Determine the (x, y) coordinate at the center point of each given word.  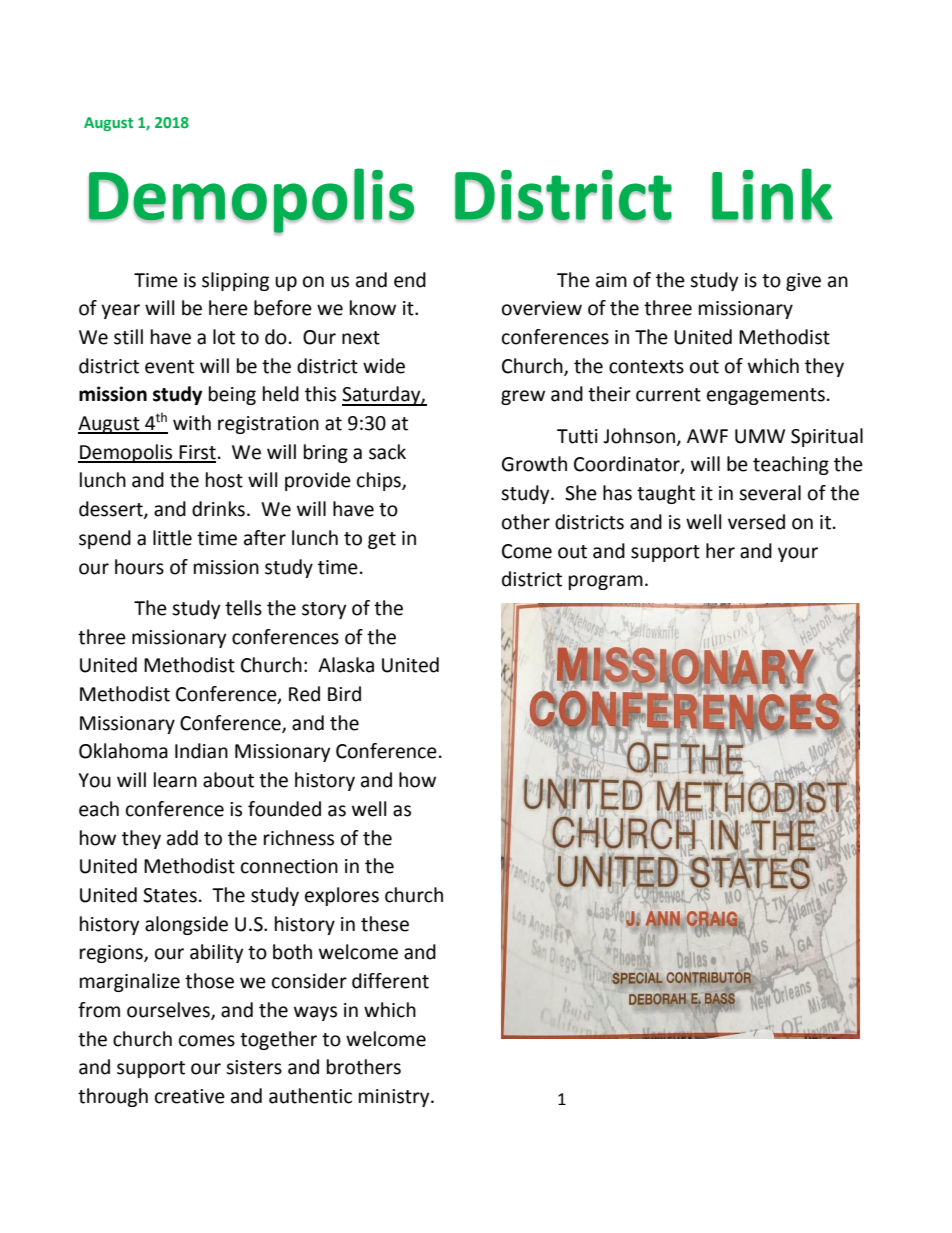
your (798, 554)
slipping (235, 281)
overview (542, 308)
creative (190, 1096)
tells (243, 608)
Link (772, 195)
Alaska (346, 665)
